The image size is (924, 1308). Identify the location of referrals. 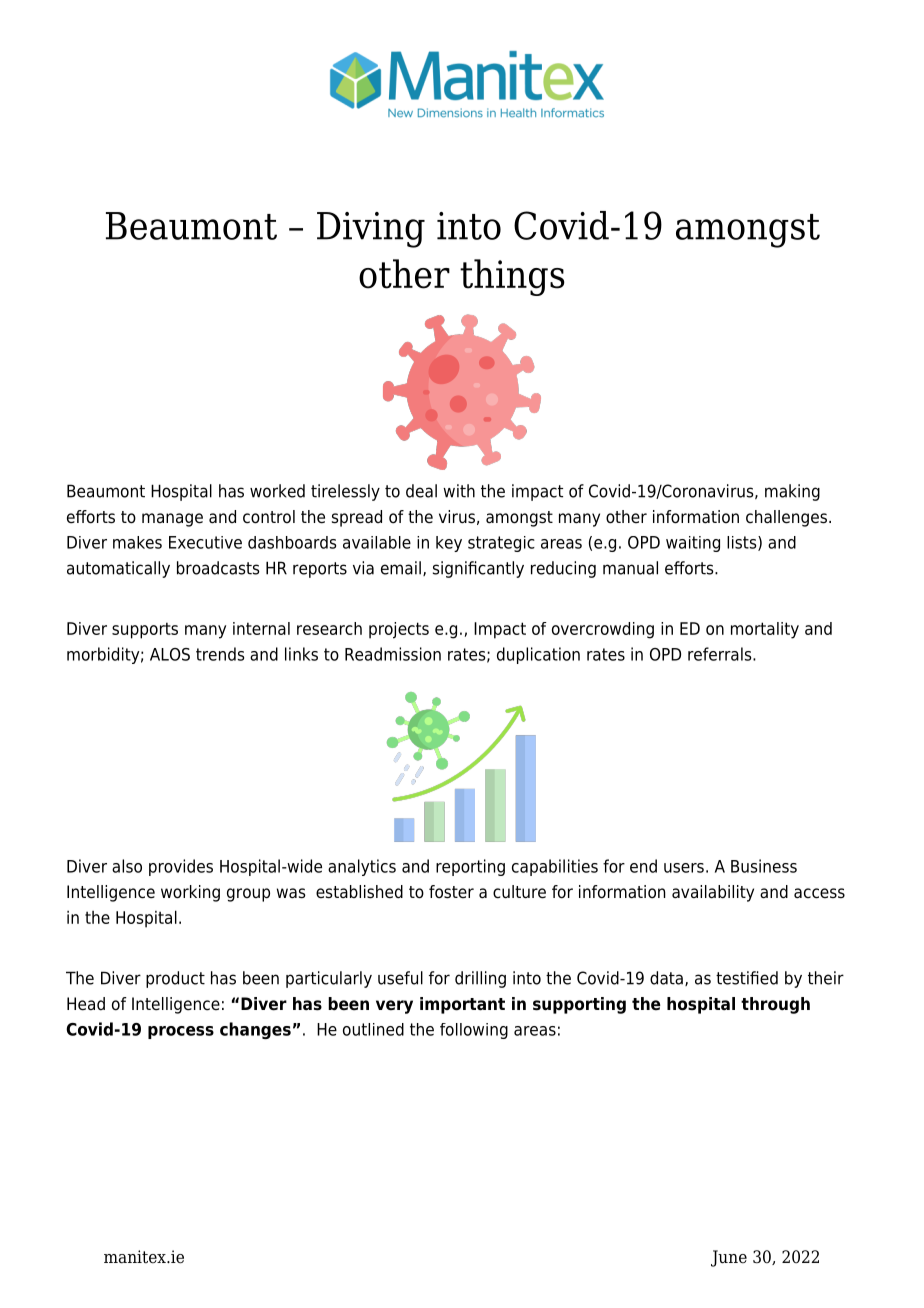
(721, 654).
